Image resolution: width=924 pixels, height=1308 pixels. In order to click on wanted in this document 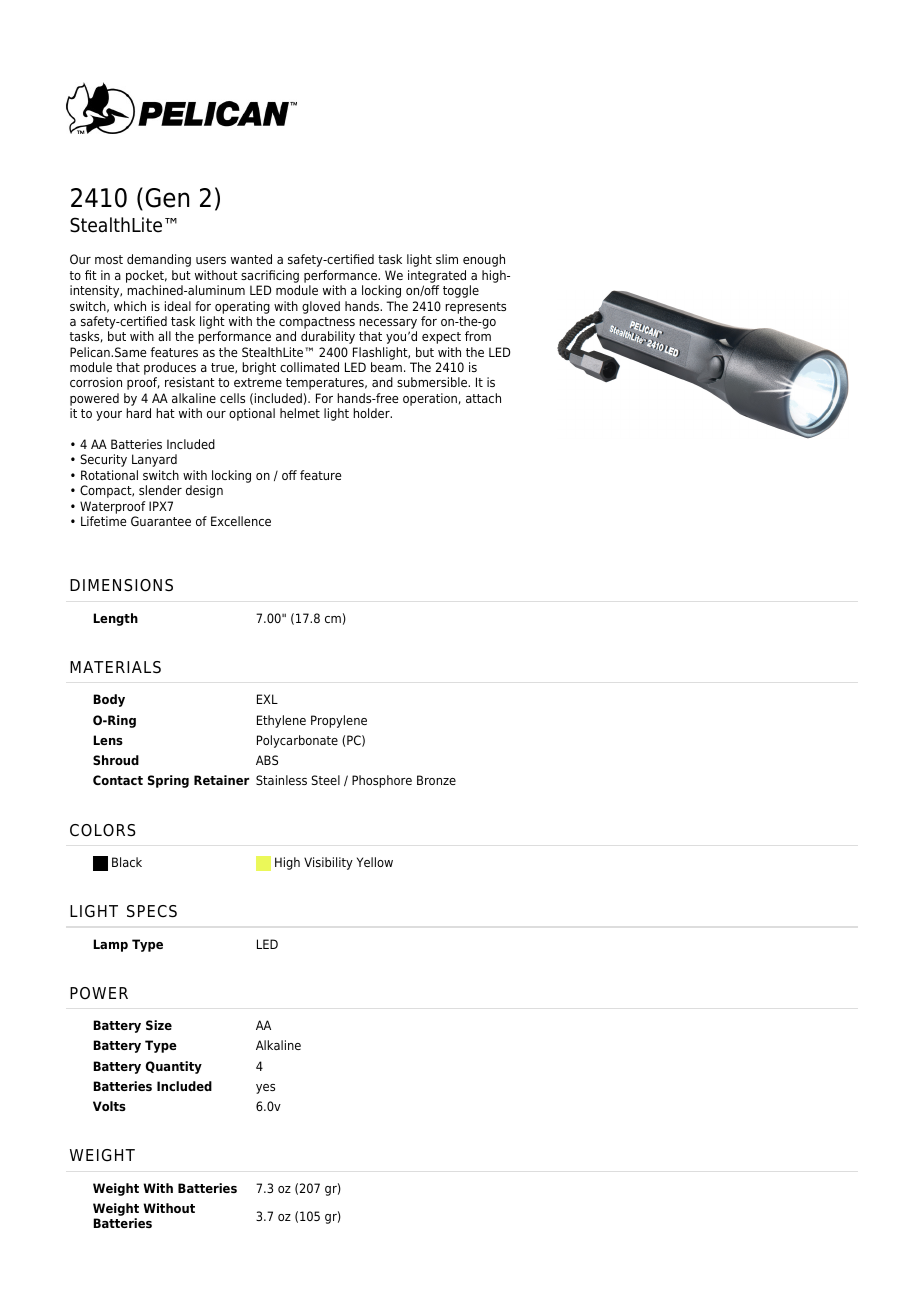, I will do `click(251, 259)`.
